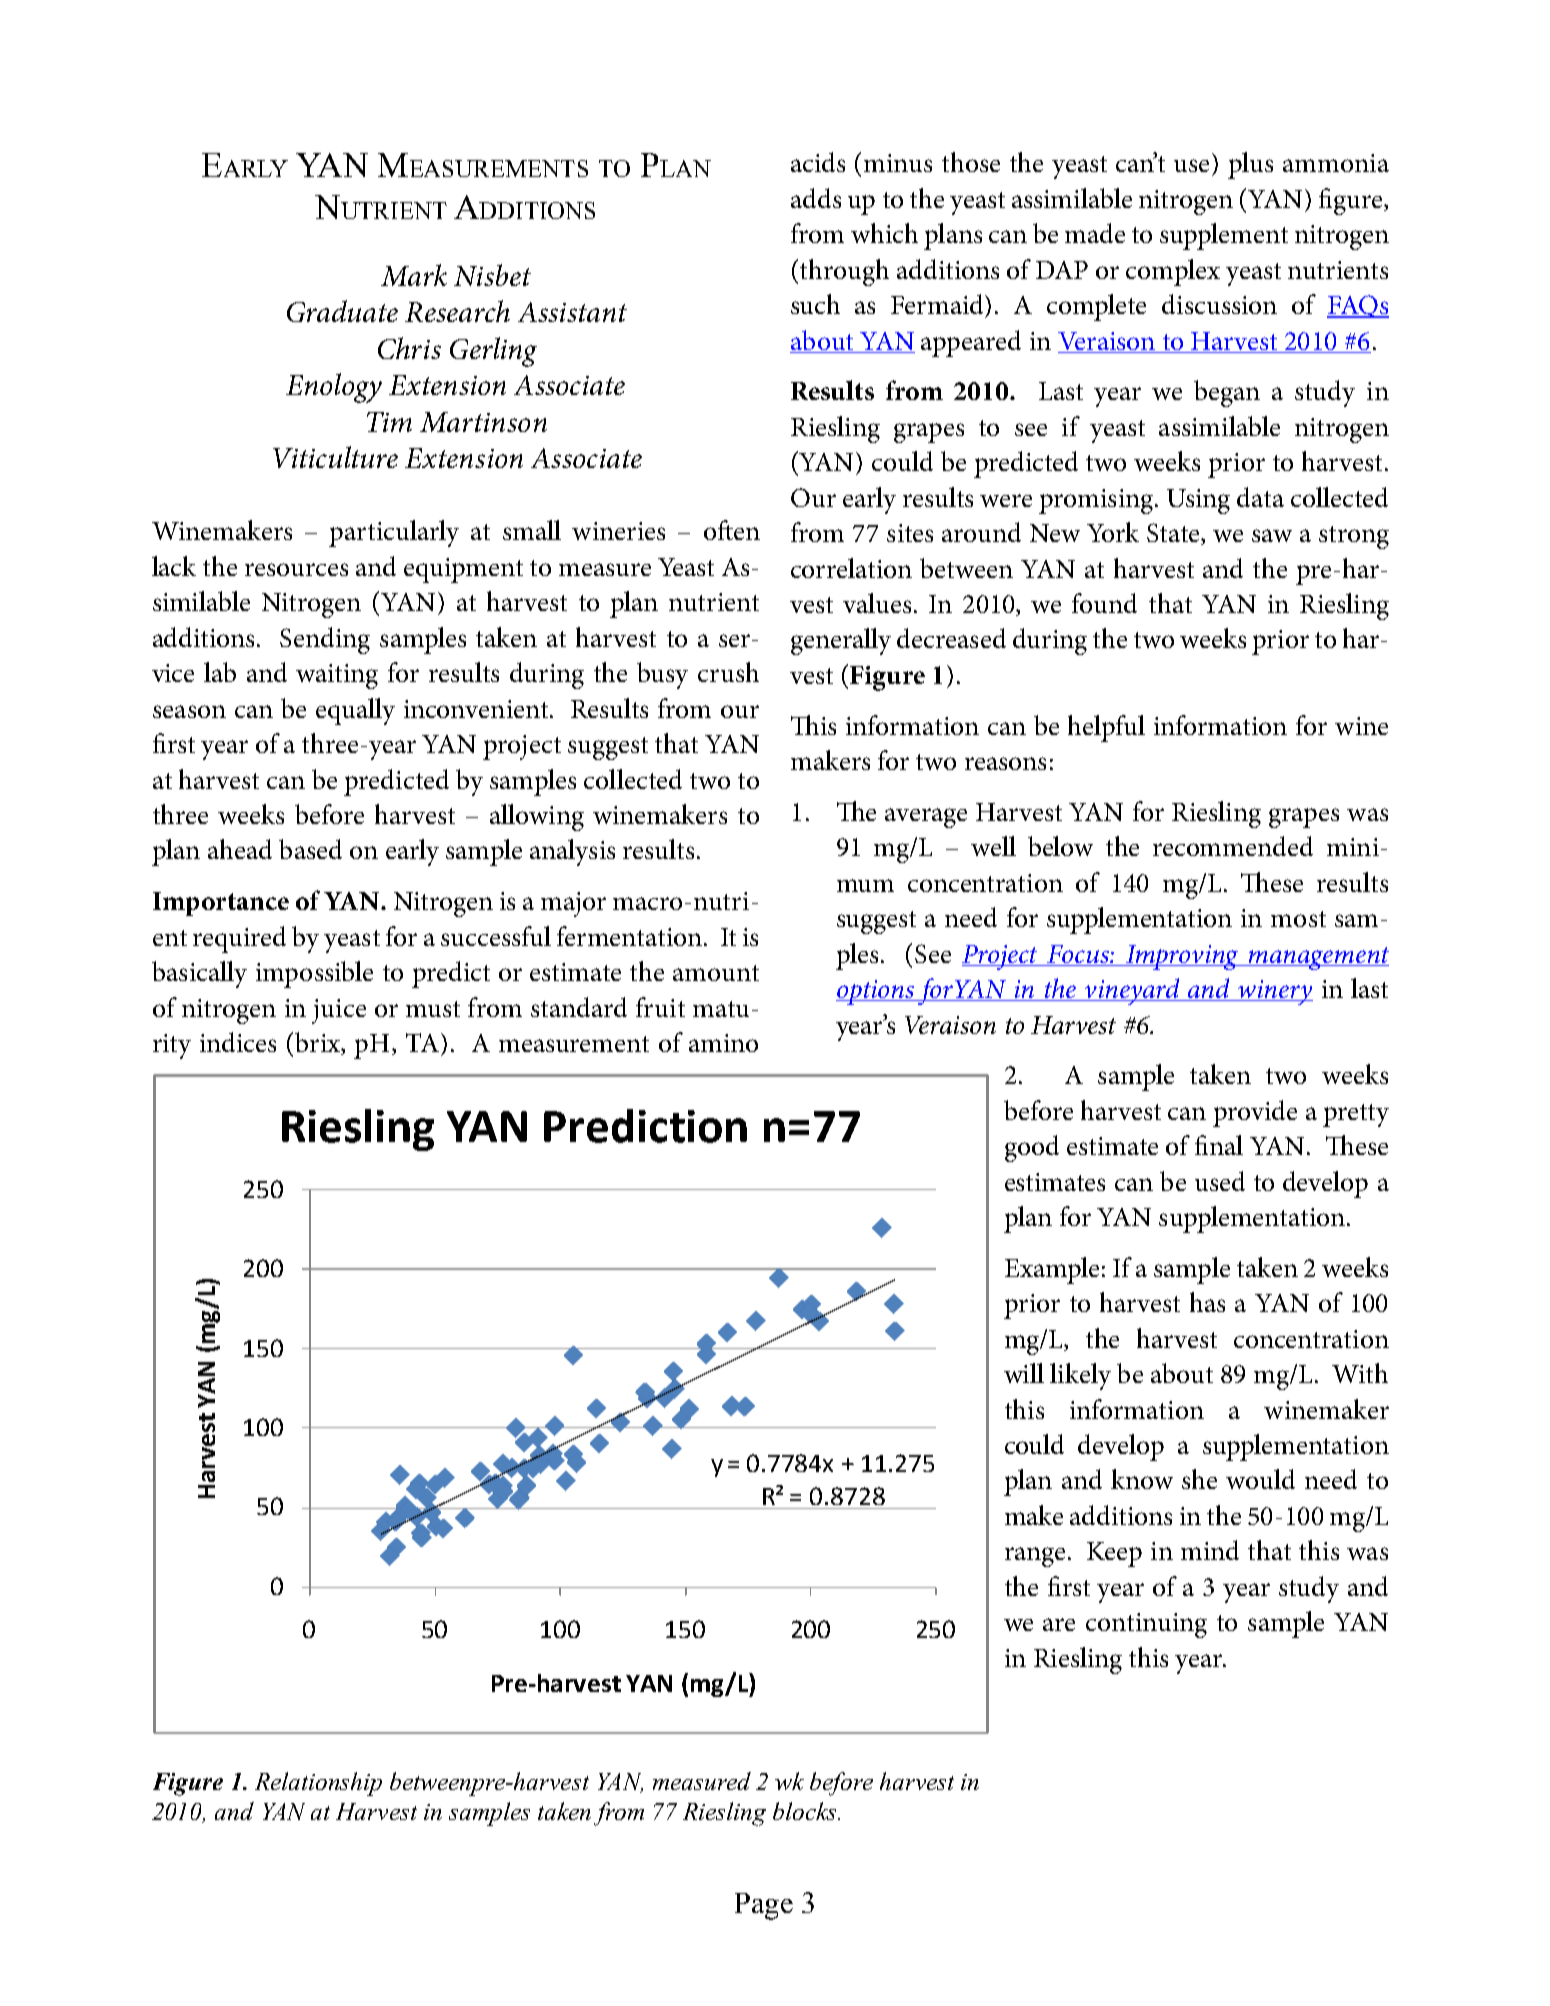  Describe the element at coordinates (728, 672) in the document. I see `crush` at that location.
